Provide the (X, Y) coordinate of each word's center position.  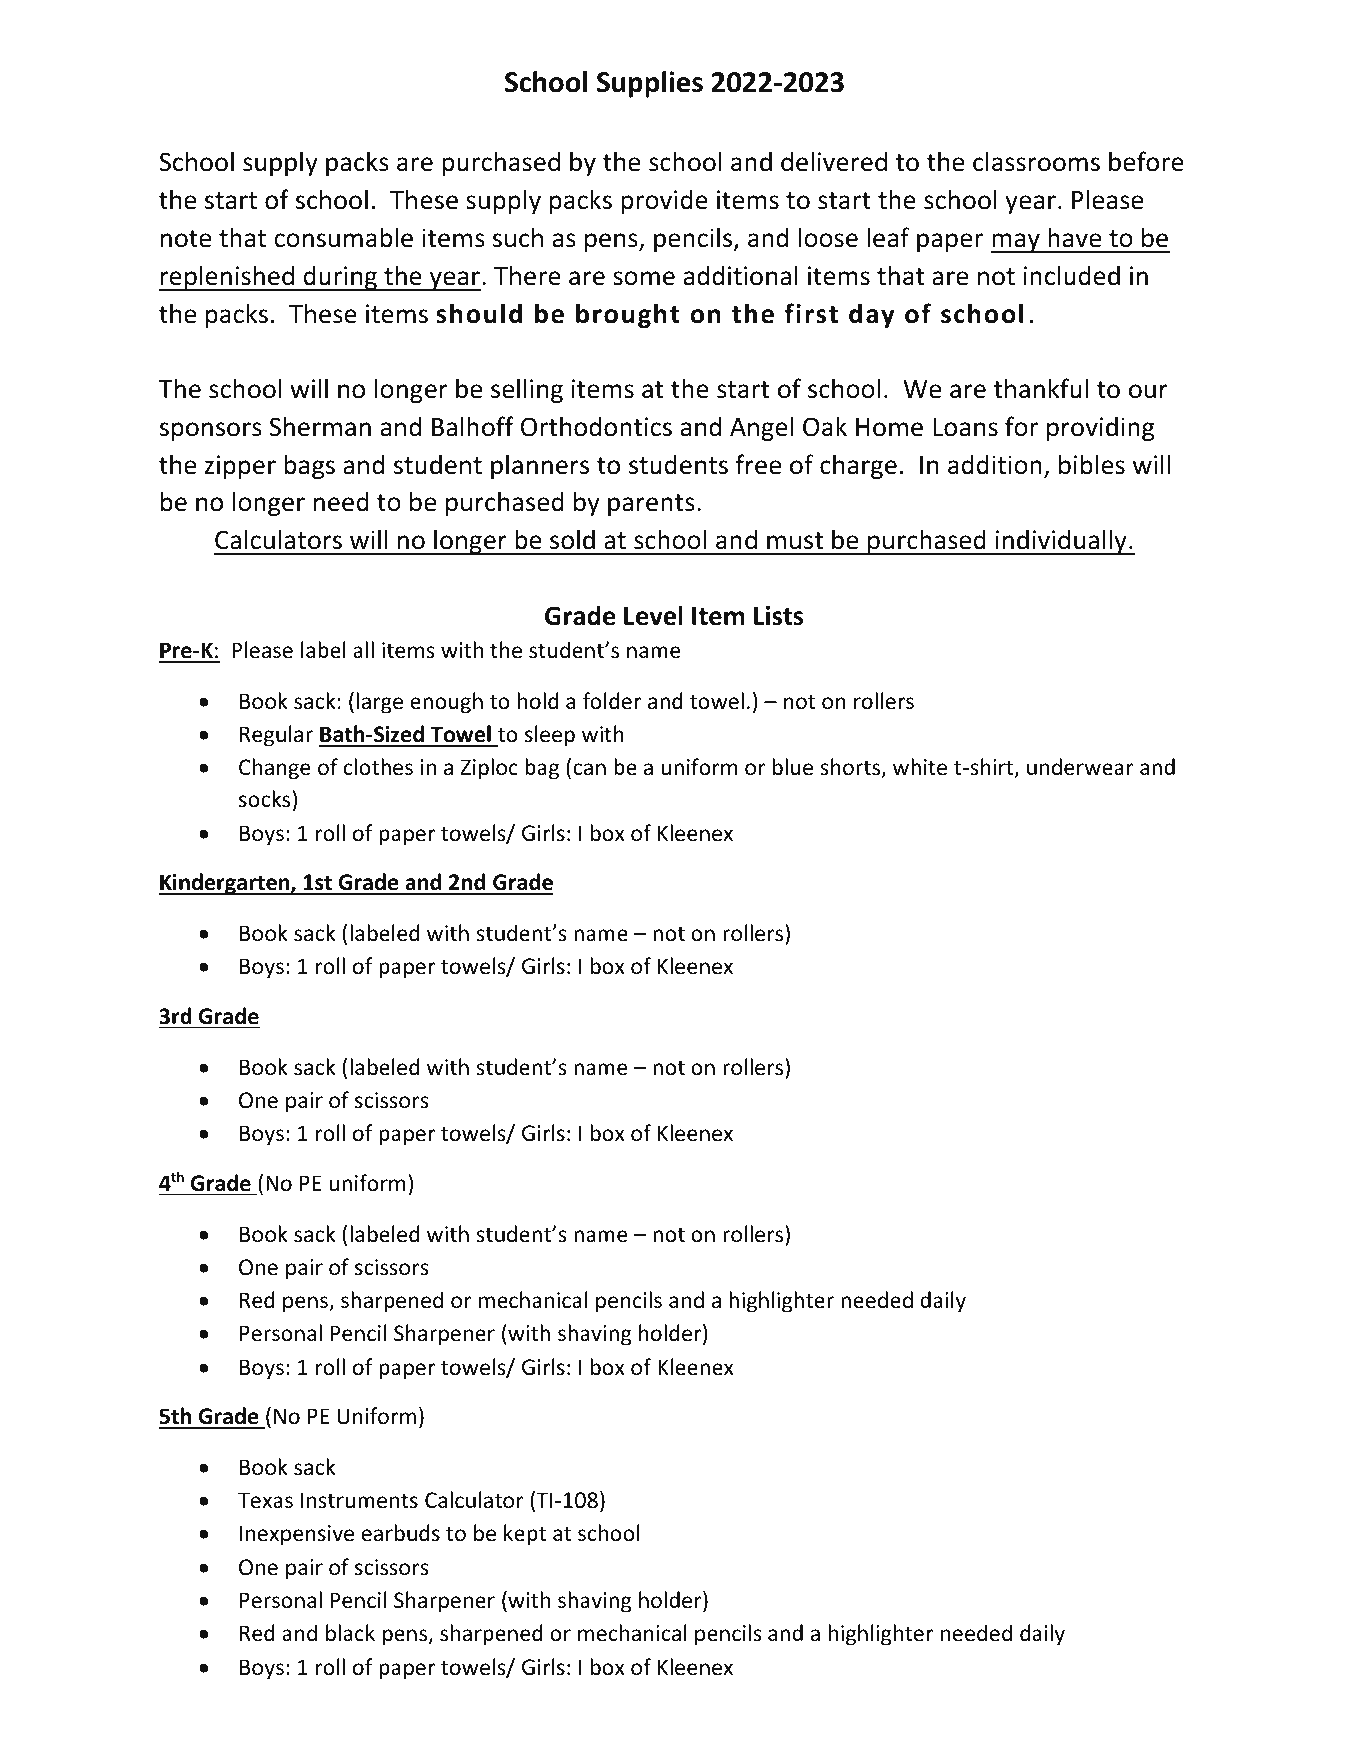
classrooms (1036, 161)
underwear (1080, 767)
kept (525, 1535)
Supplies (650, 84)
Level (653, 615)
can (589, 769)
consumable (343, 237)
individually (1061, 542)
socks (264, 799)
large (380, 703)
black (350, 1633)
